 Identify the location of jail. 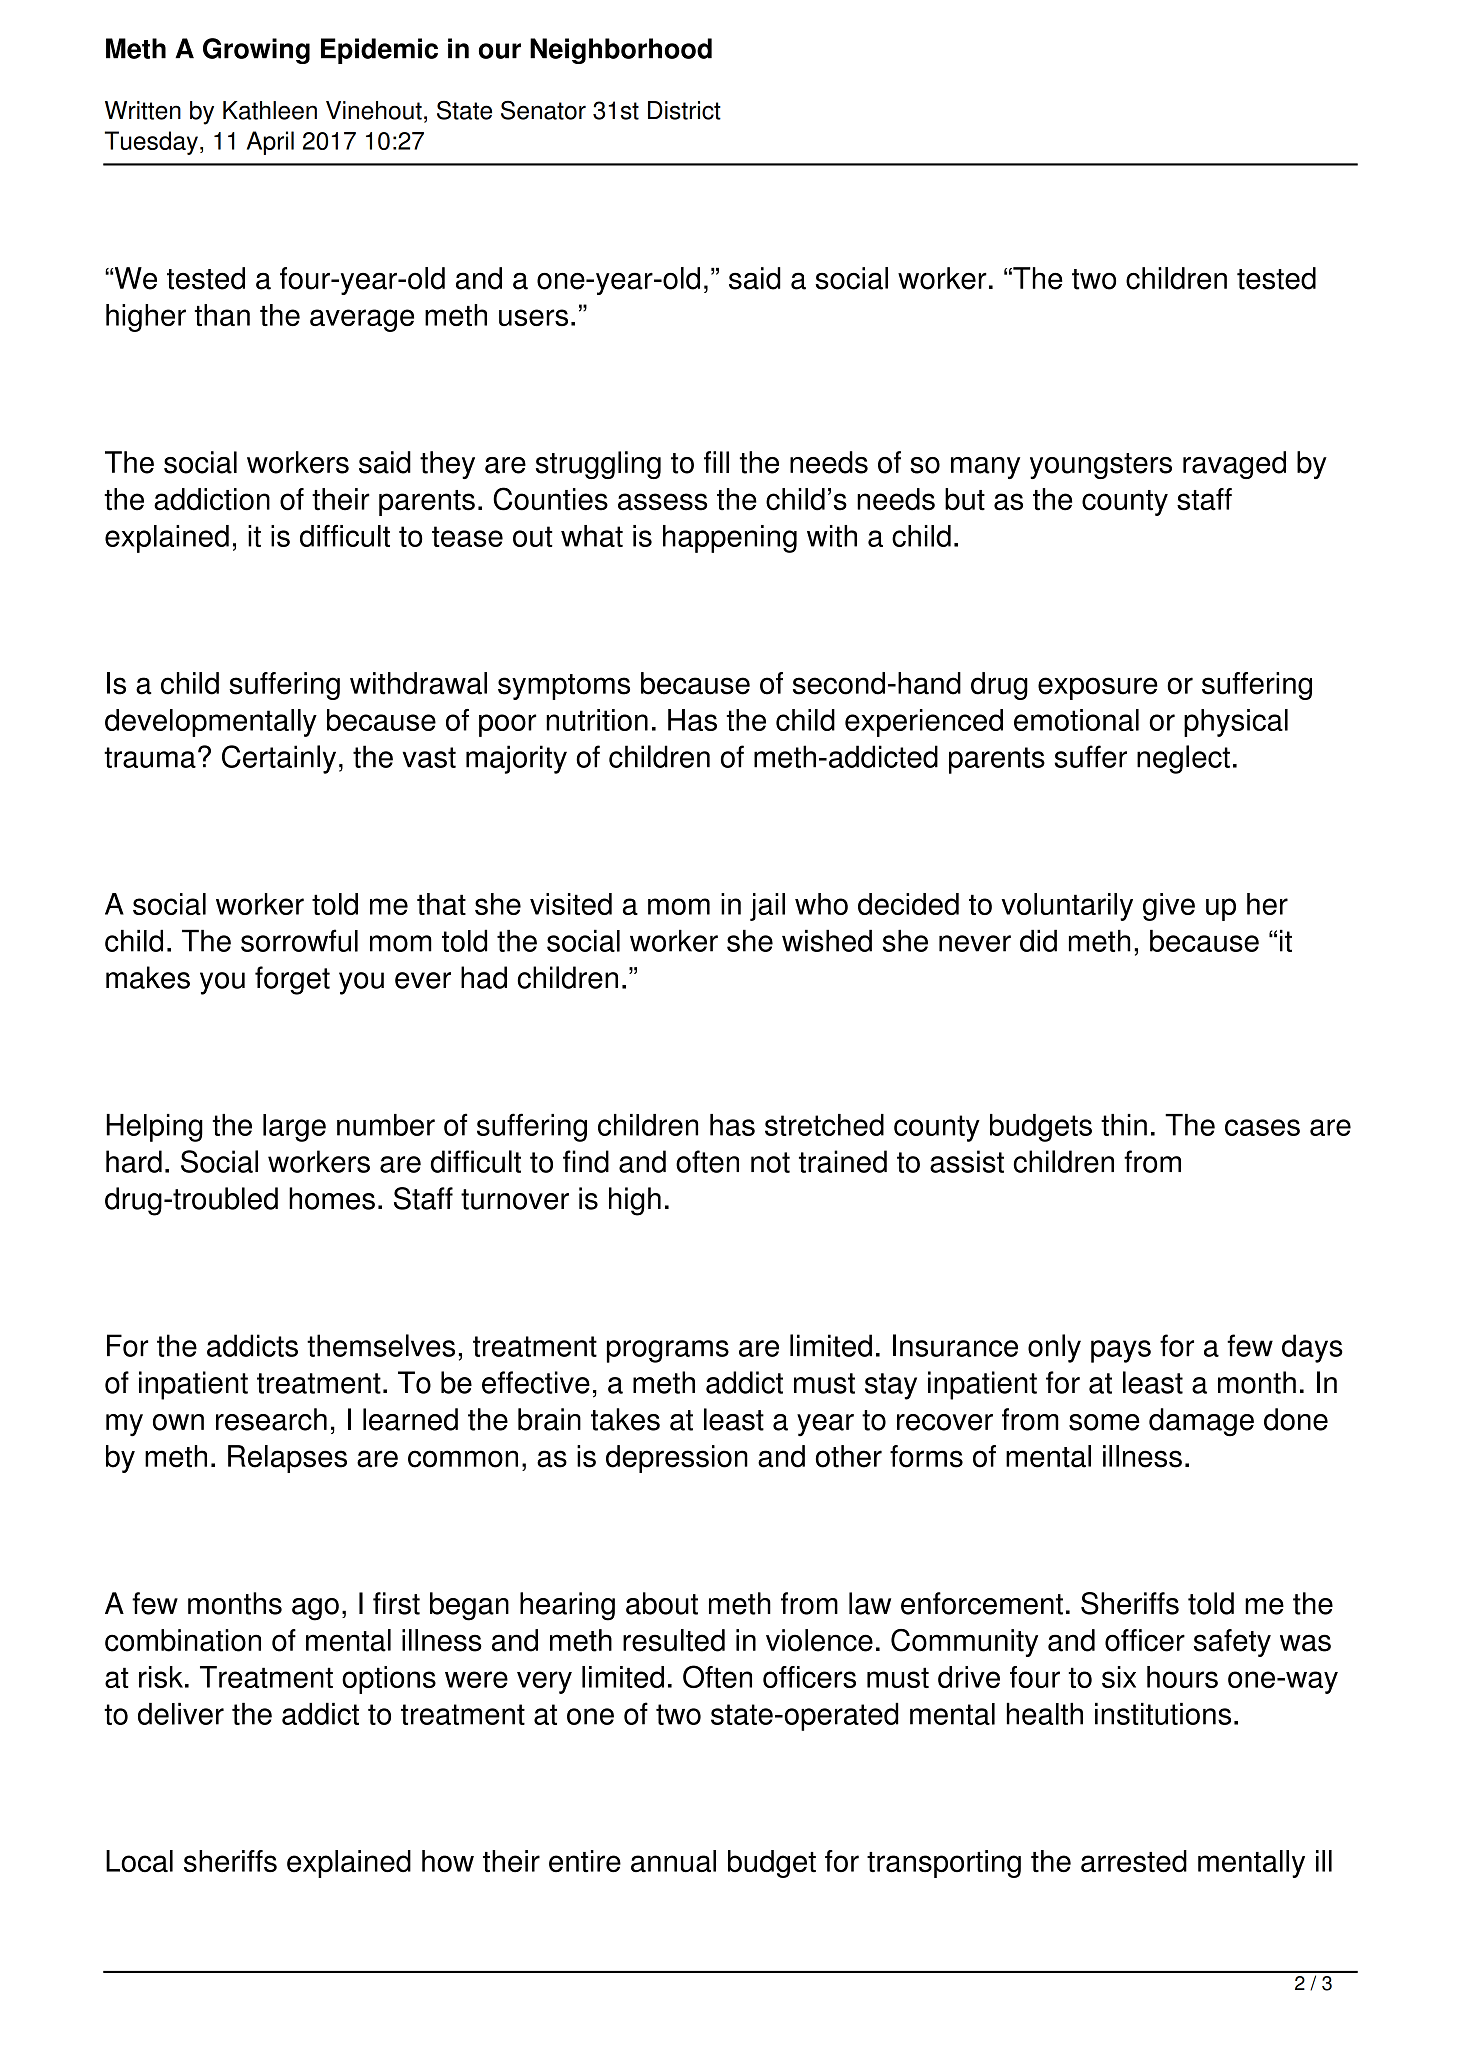
(767, 907).
